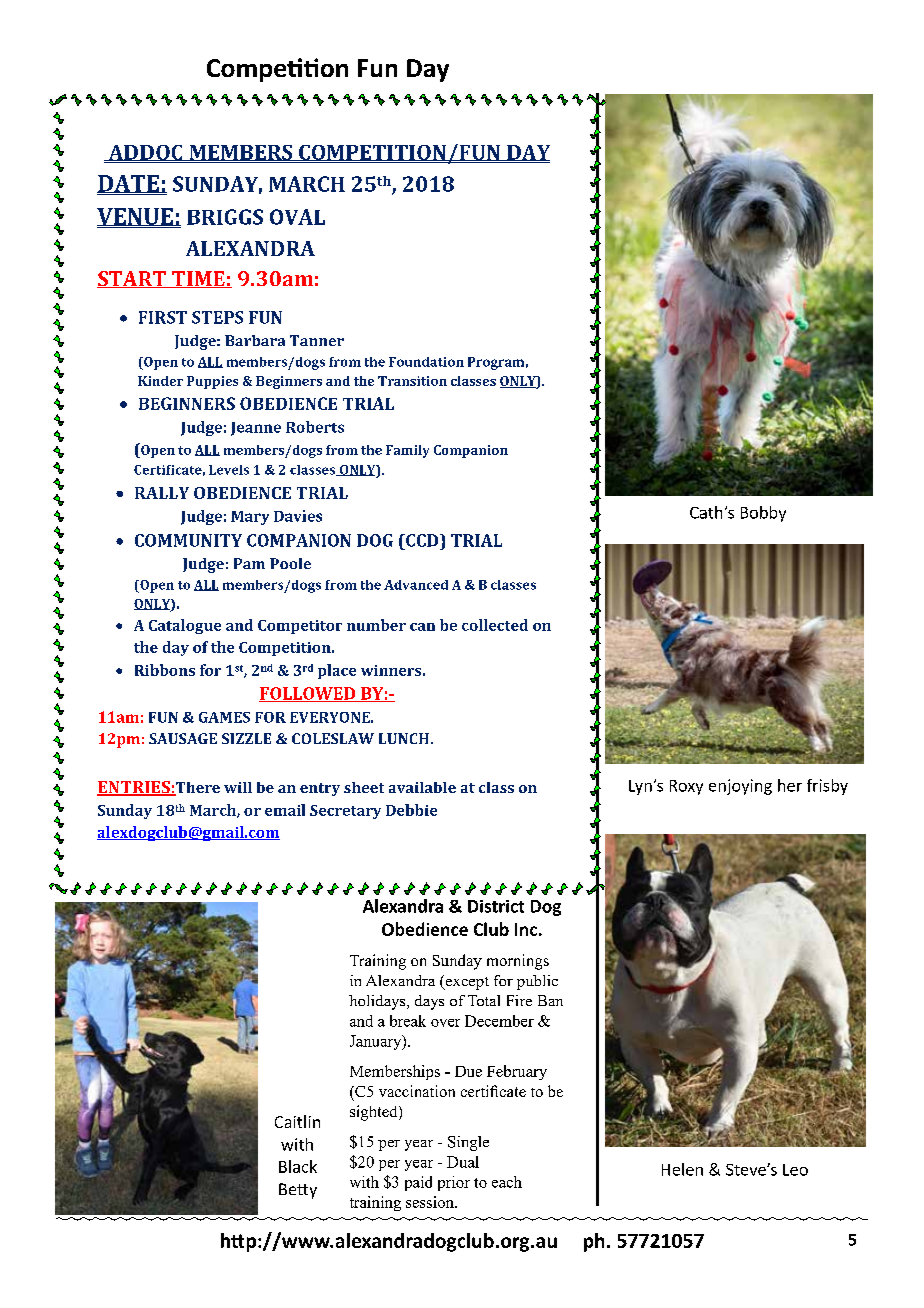 The image size is (924, 1308). Describe the element at coordinates (740, 787) in the screenshot. I see `enjoying` at that location.
